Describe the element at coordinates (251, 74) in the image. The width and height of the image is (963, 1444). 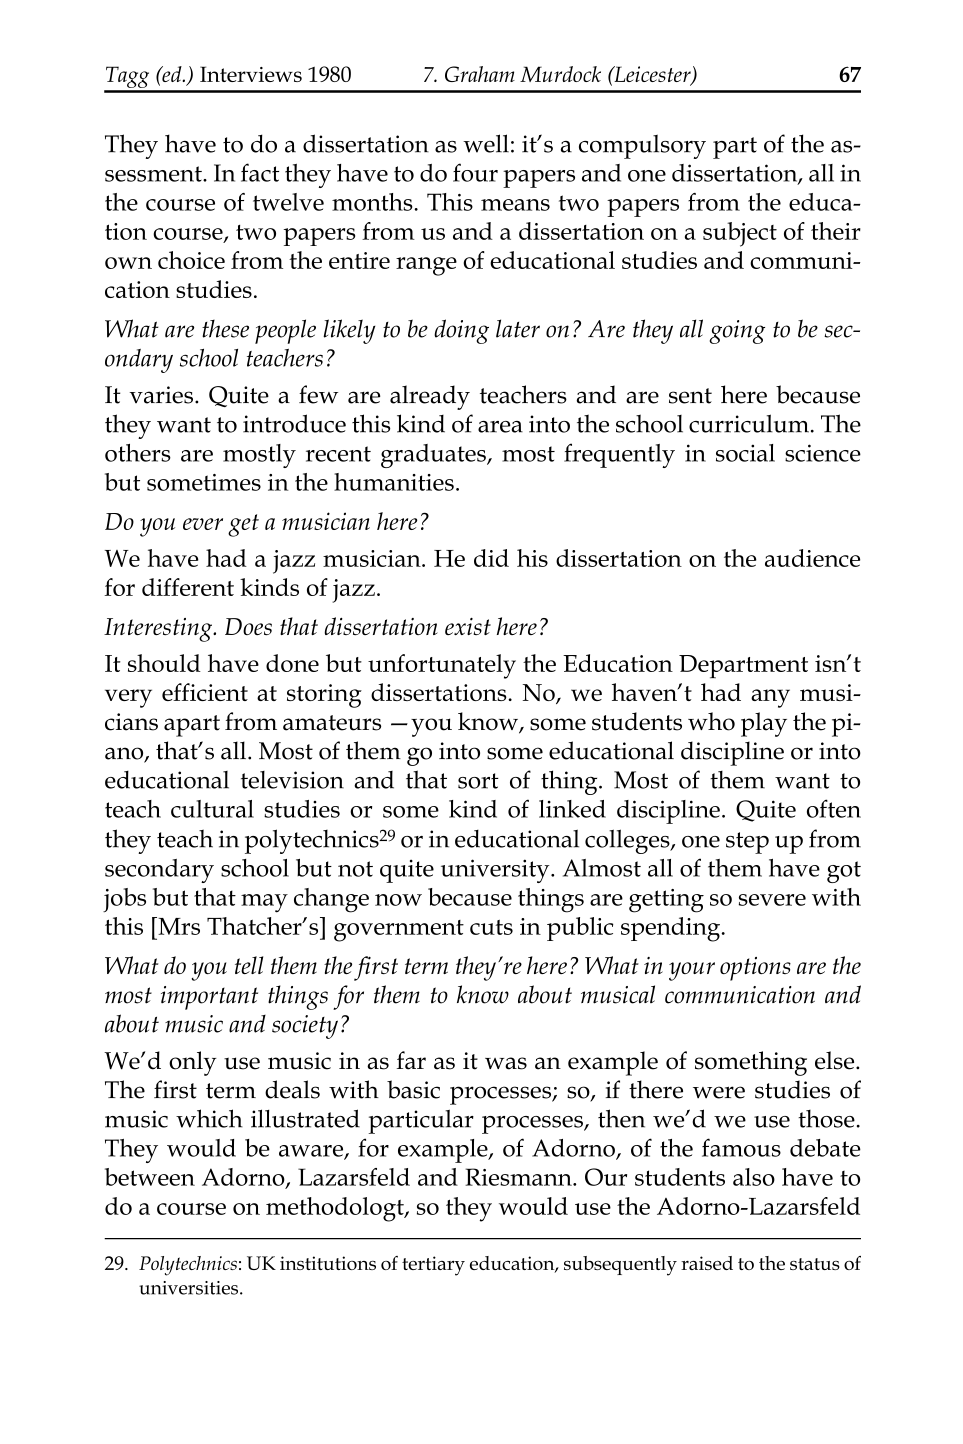
I see `Interviews` at that location.
